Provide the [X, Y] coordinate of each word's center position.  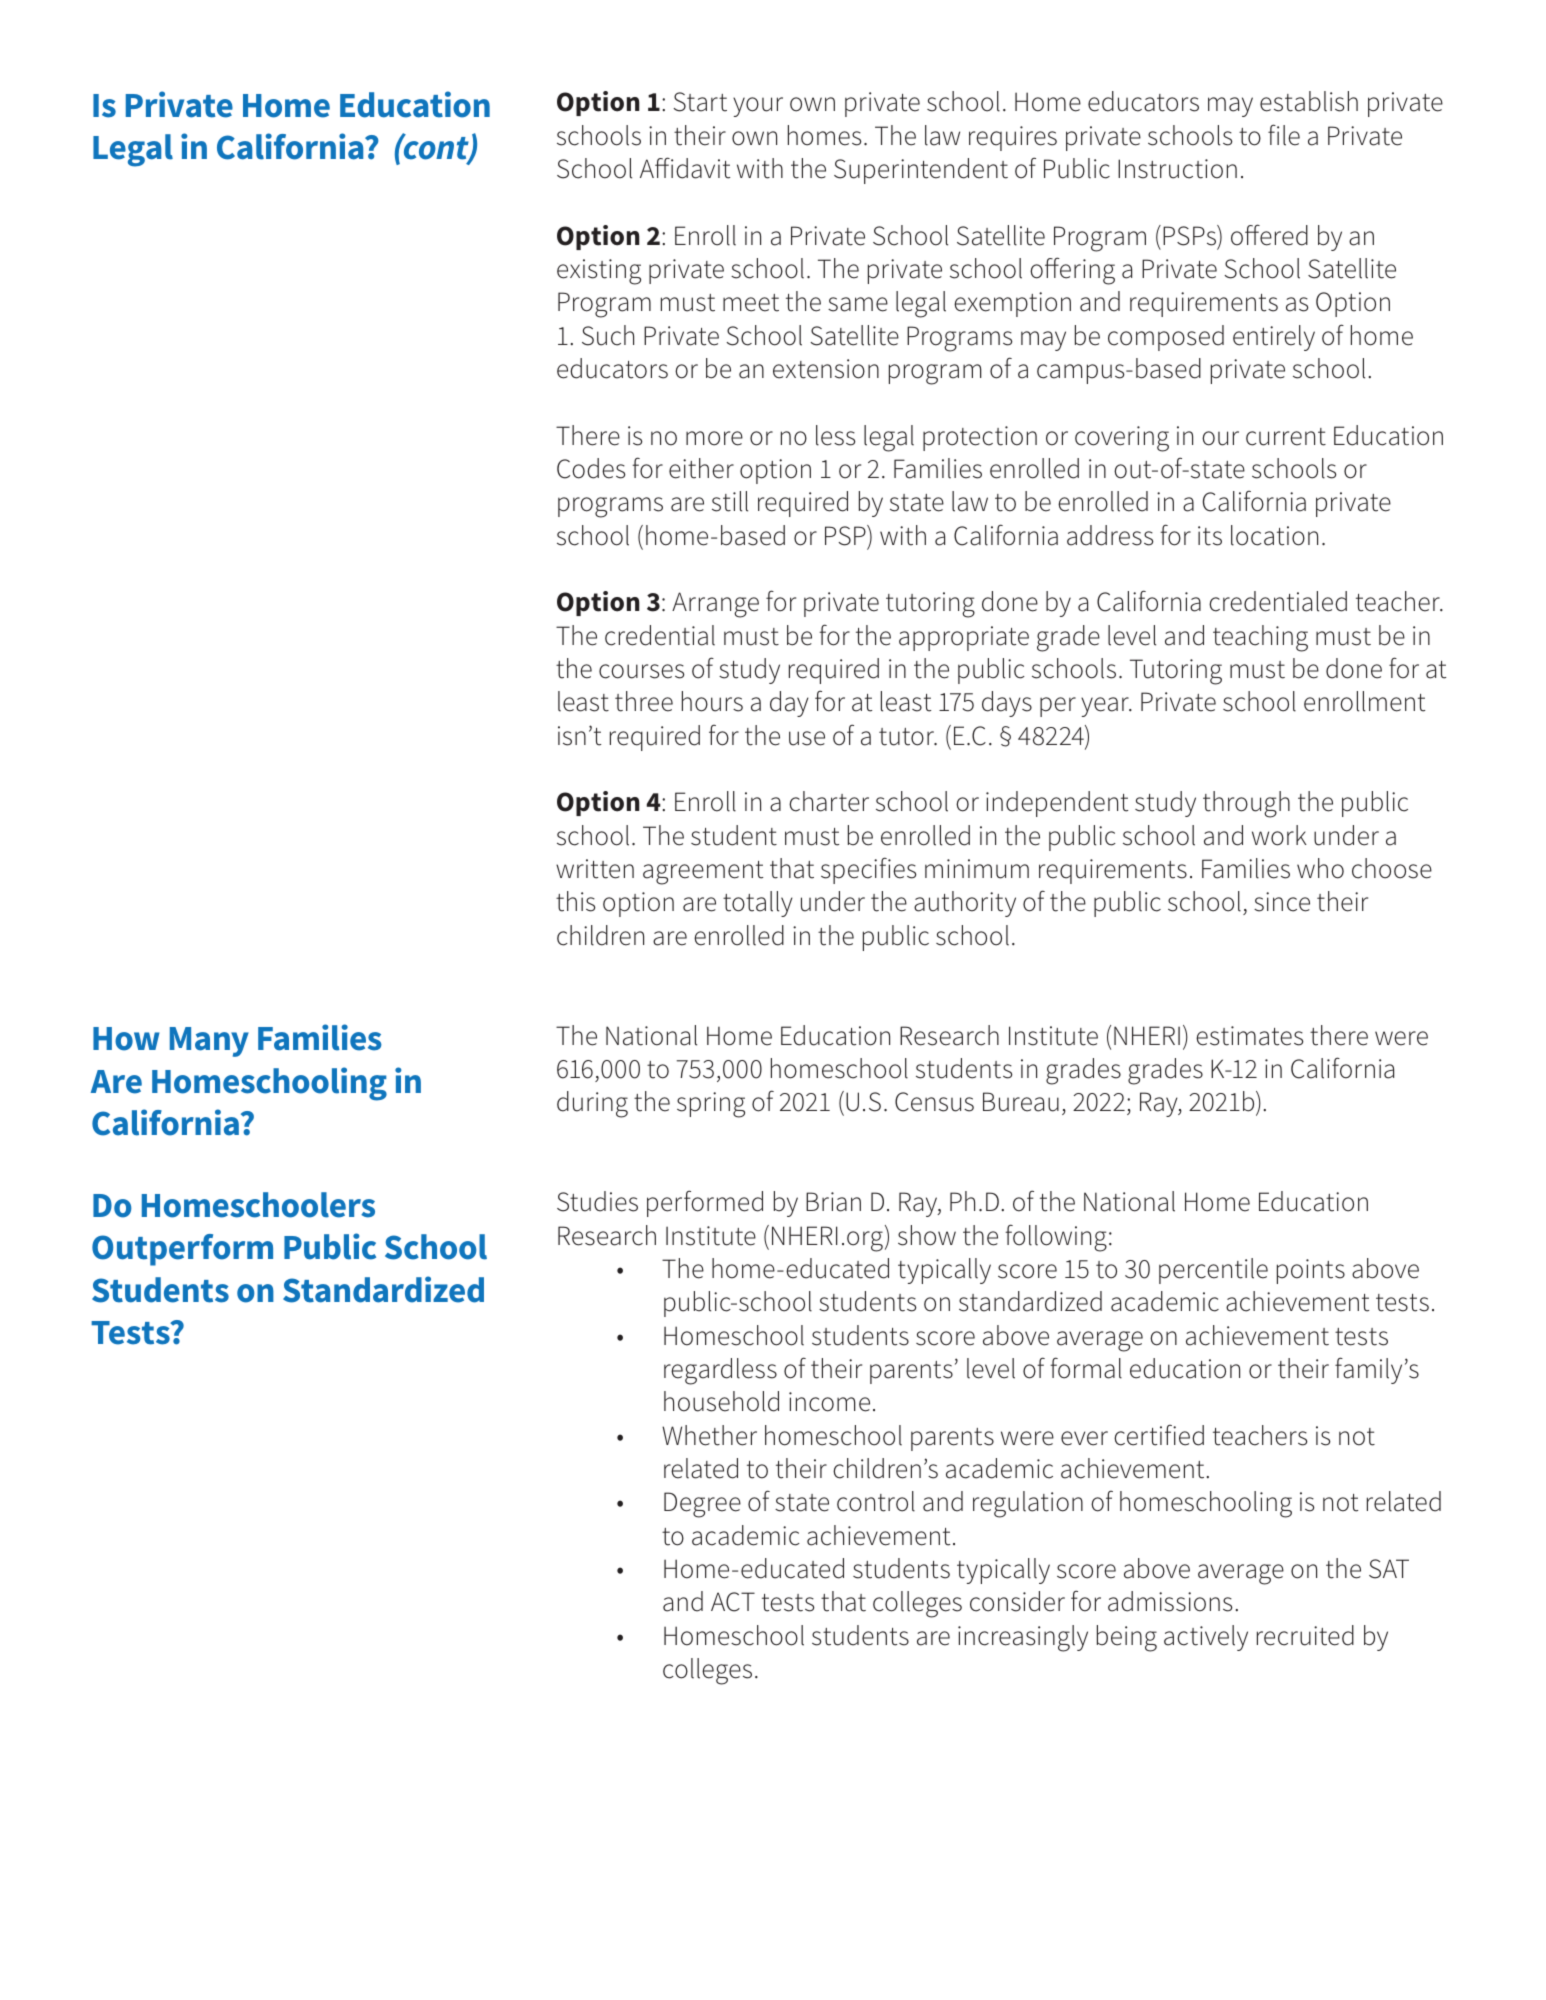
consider [1017, 1601]
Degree [702, 1505]
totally [758, 904]
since [1282, 902]
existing [599, 272]
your [758, 107]
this [576, 901]
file [1284, 135]
